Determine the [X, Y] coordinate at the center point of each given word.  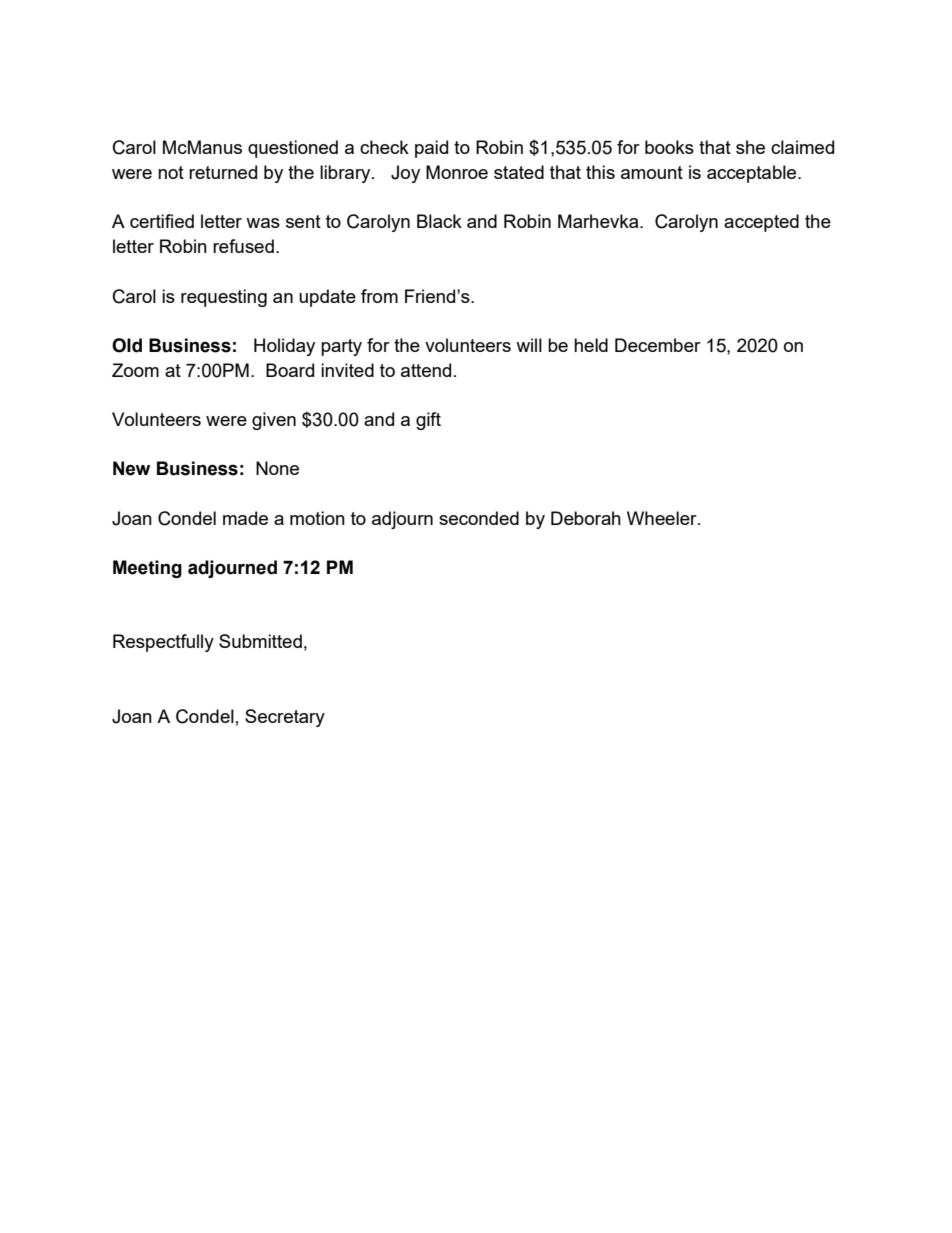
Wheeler [663, 518]
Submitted [260, 641]
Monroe [457, 172]
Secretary [285, 718]
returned [223, 172]
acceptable [753, 174]
